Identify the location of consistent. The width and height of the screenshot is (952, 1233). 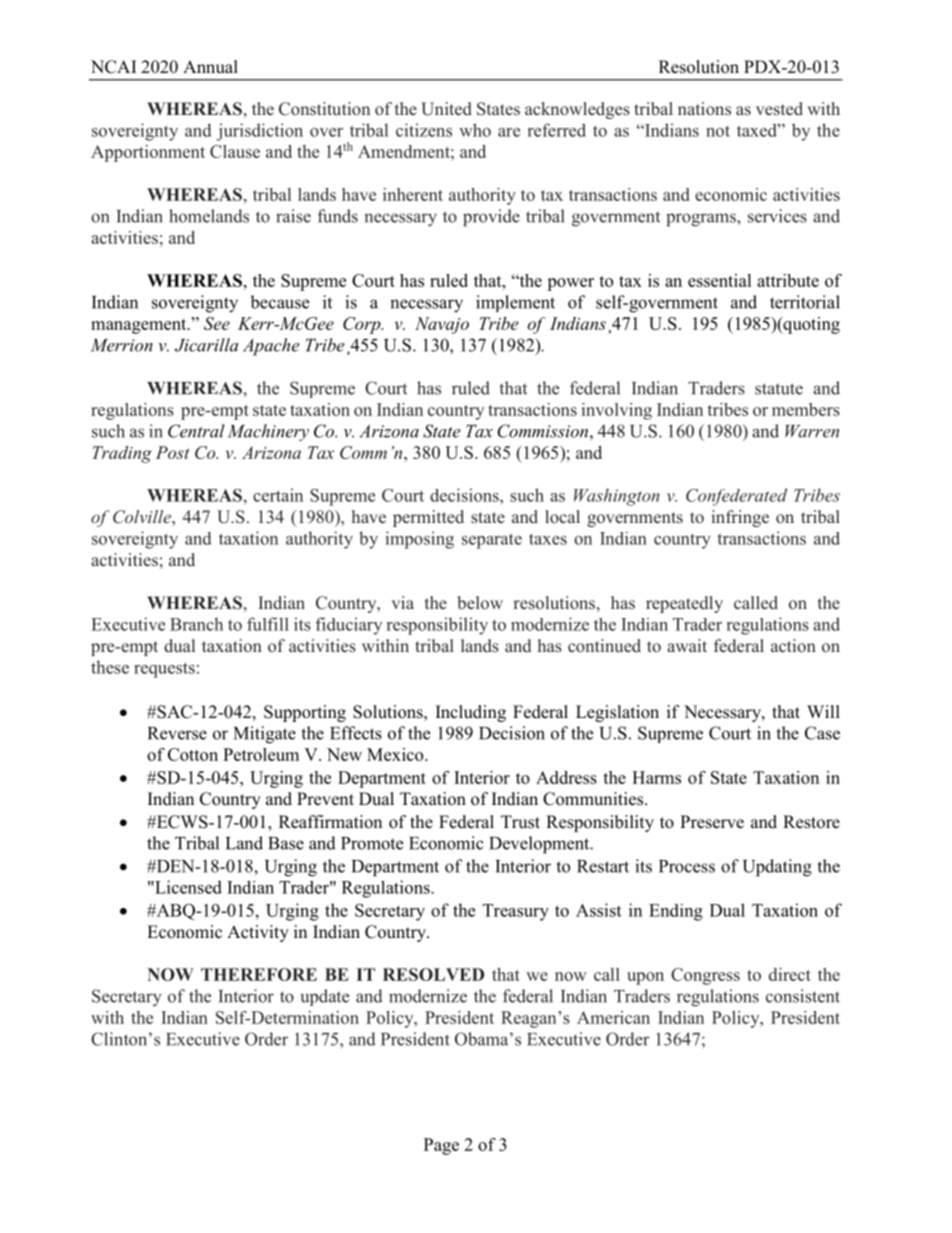
(803, 996).
